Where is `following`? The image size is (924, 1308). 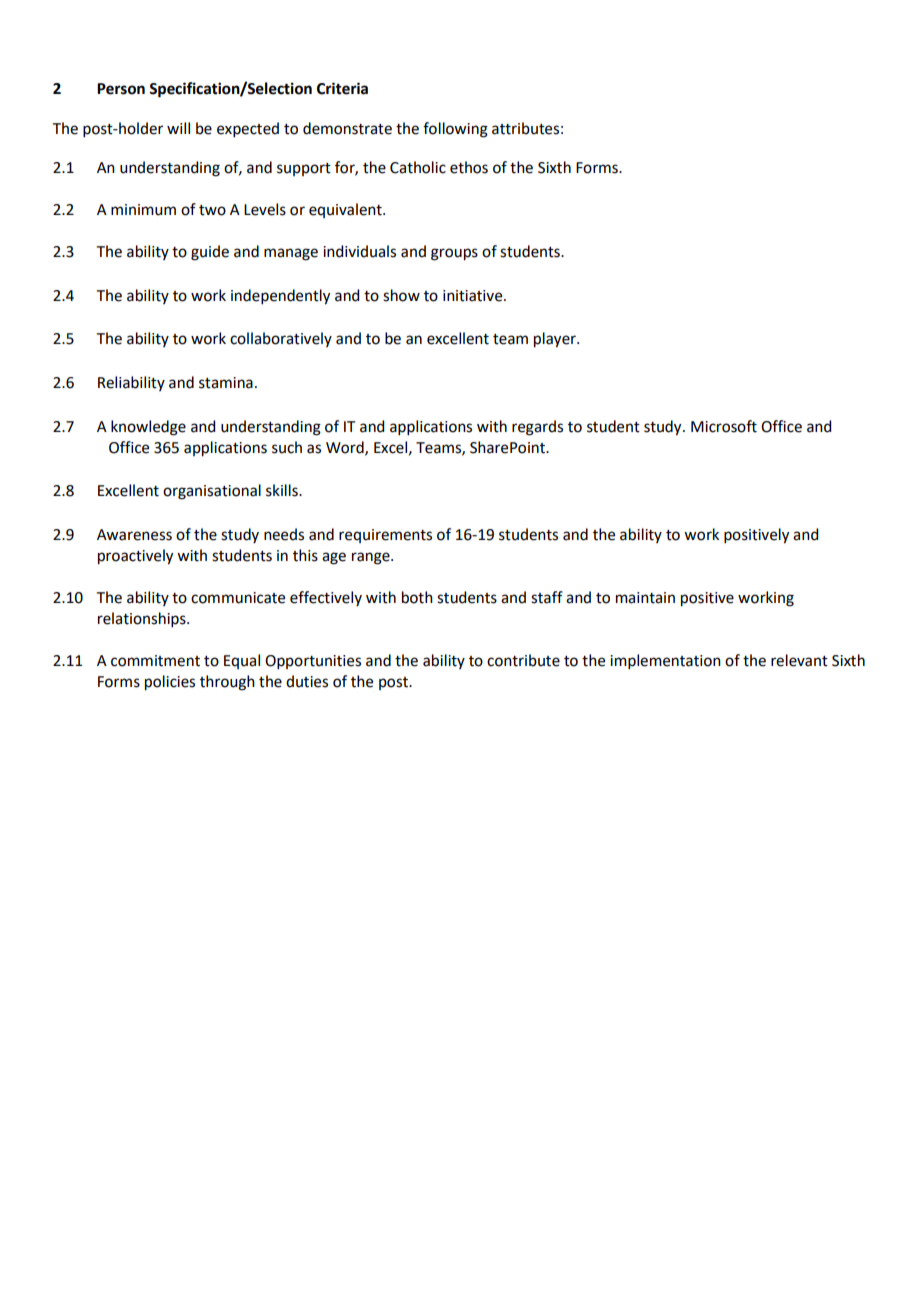
following is located at coordinates (455, 130).
